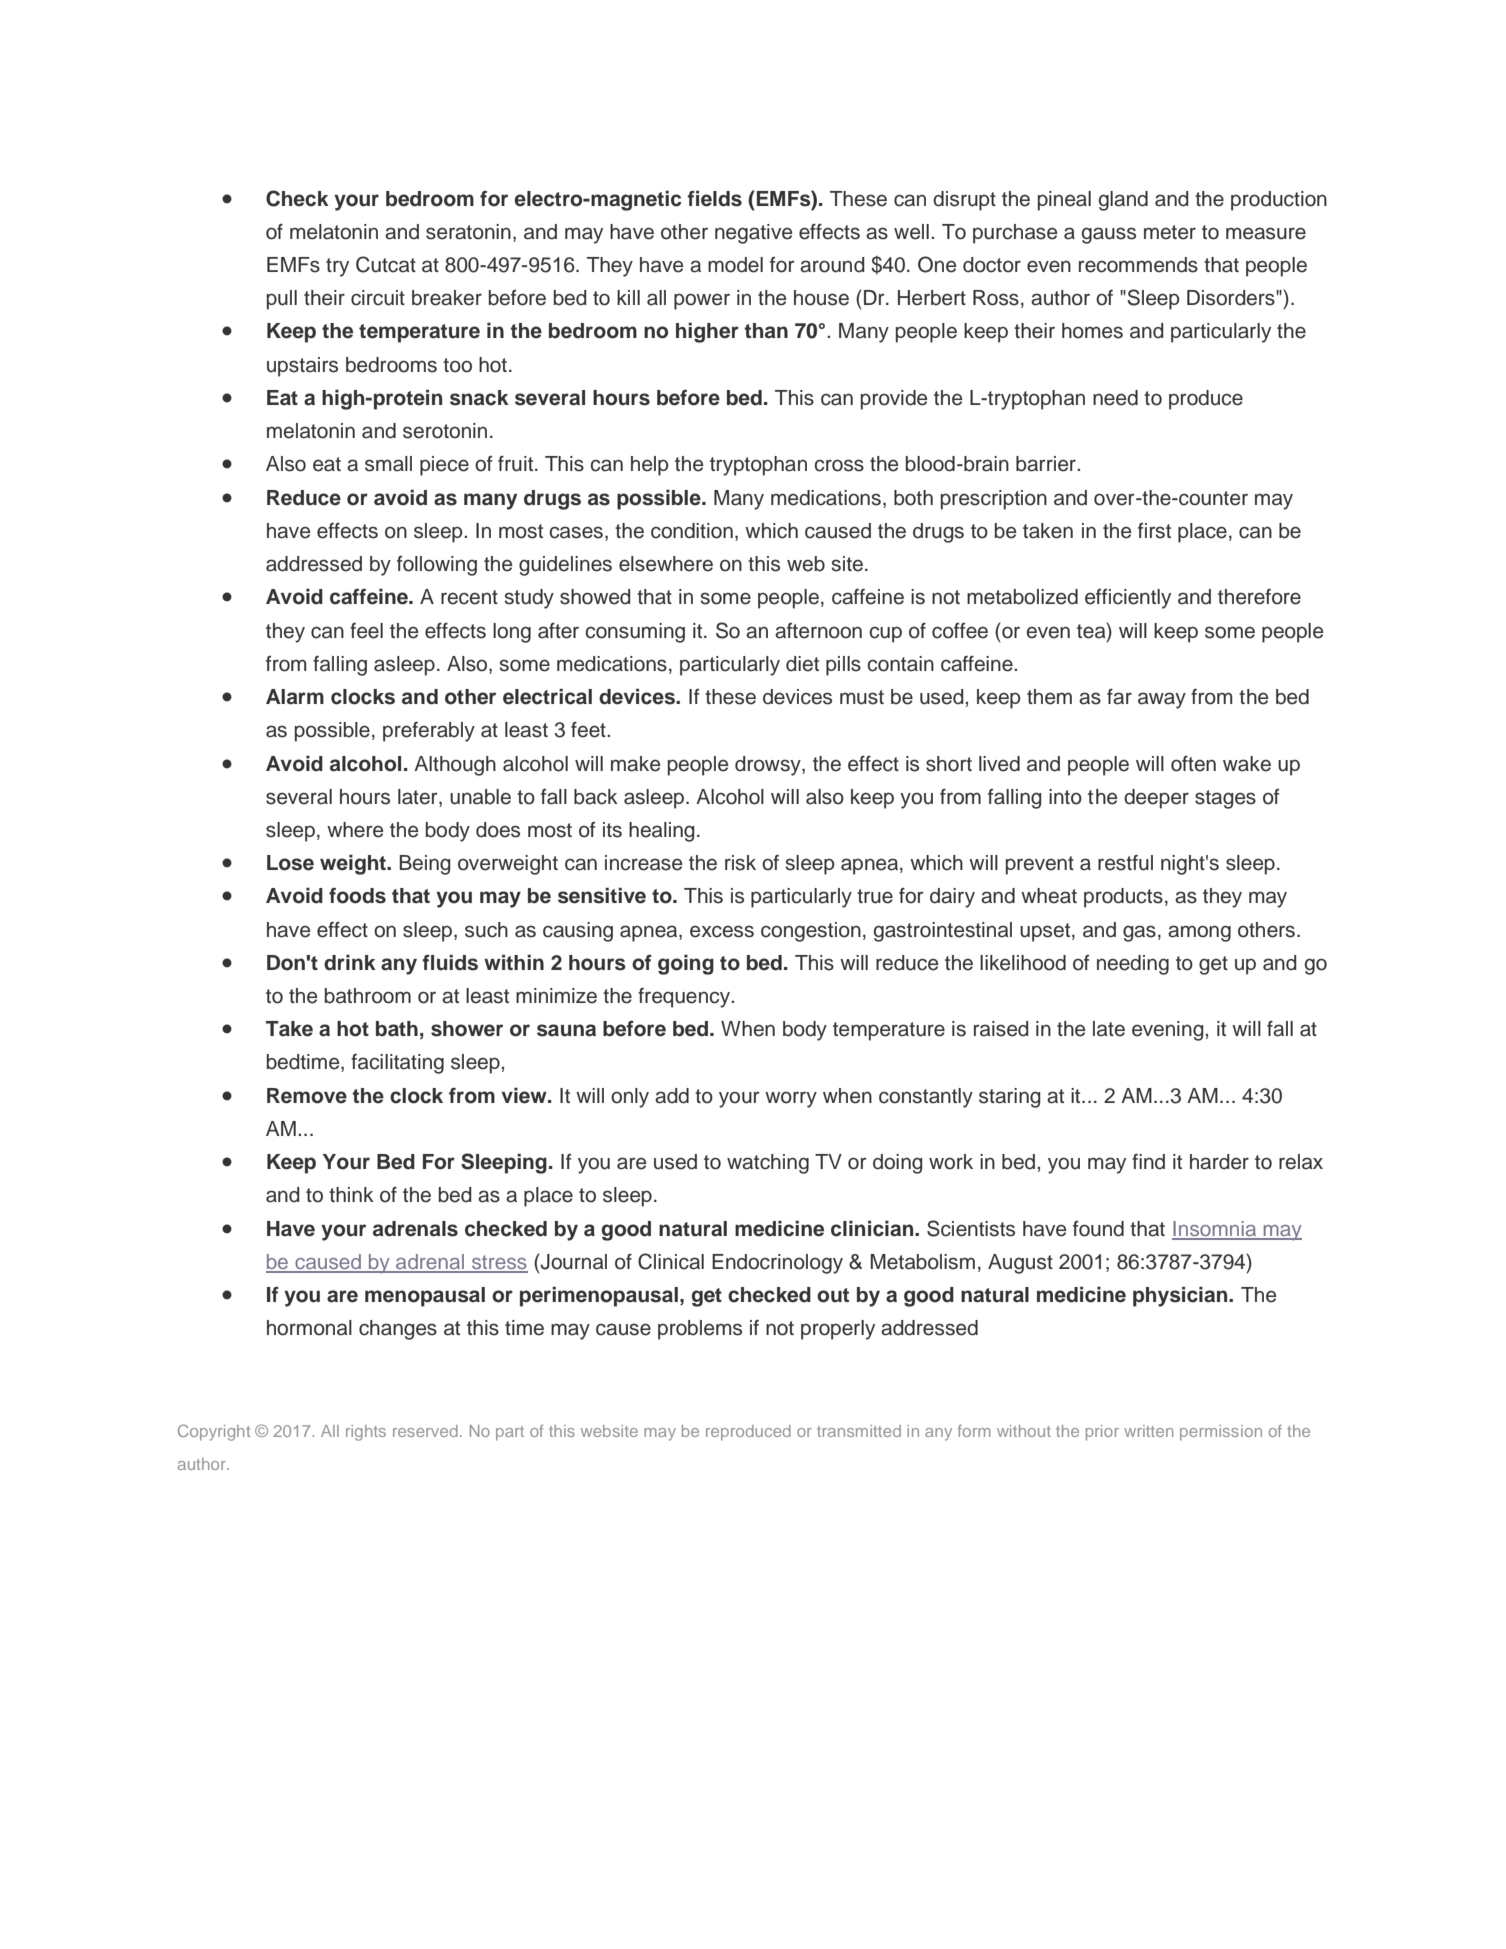 The width and height of the screenshot is (1506, 1949). What do you see at coordinates (859, 1431) in the screenshot?
I see `transmitted` at bounding box center [859, 1431].
